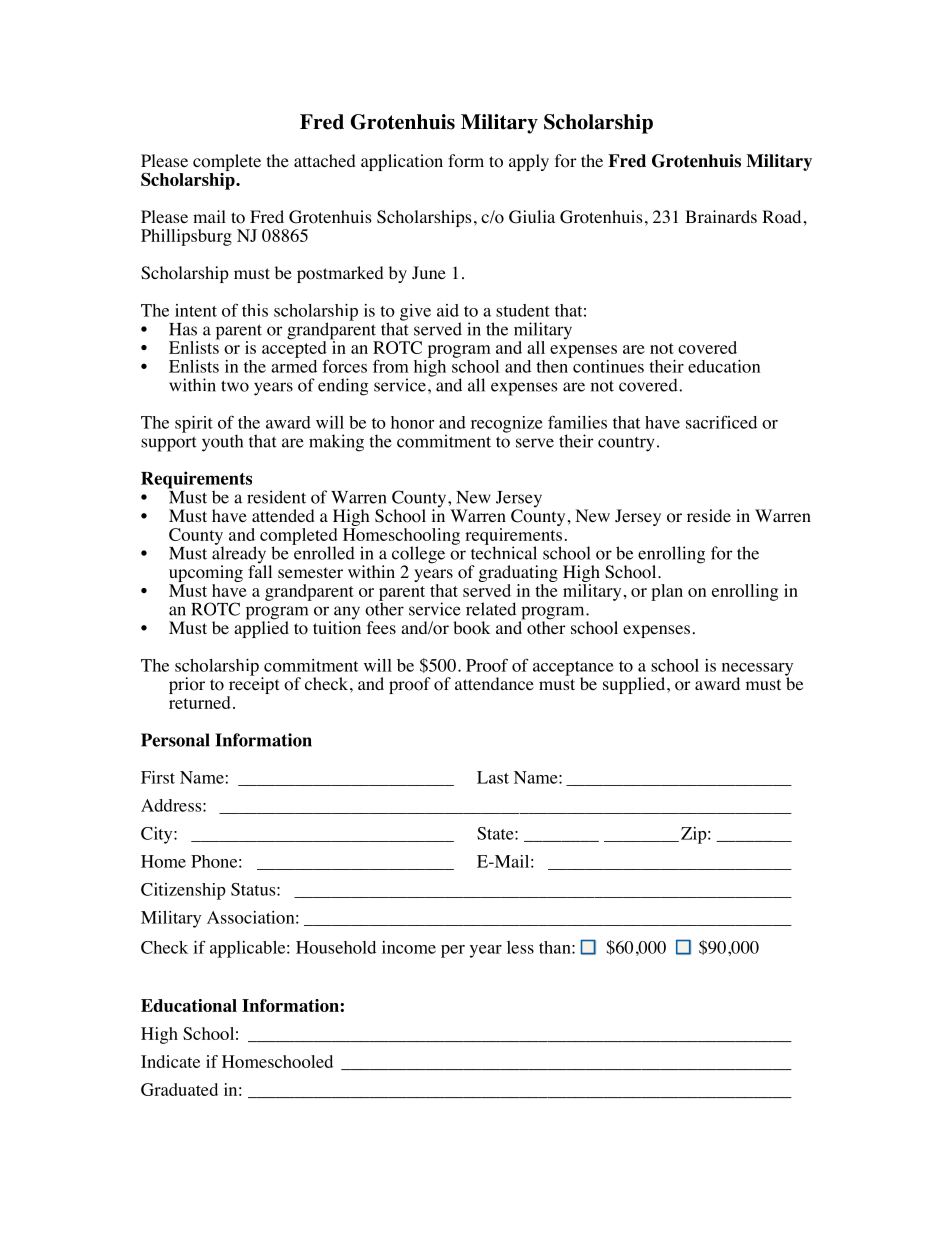 Image resolution: width=952 pixels, height=1233 pixels. I want to click on applied, so click(261, 628).
